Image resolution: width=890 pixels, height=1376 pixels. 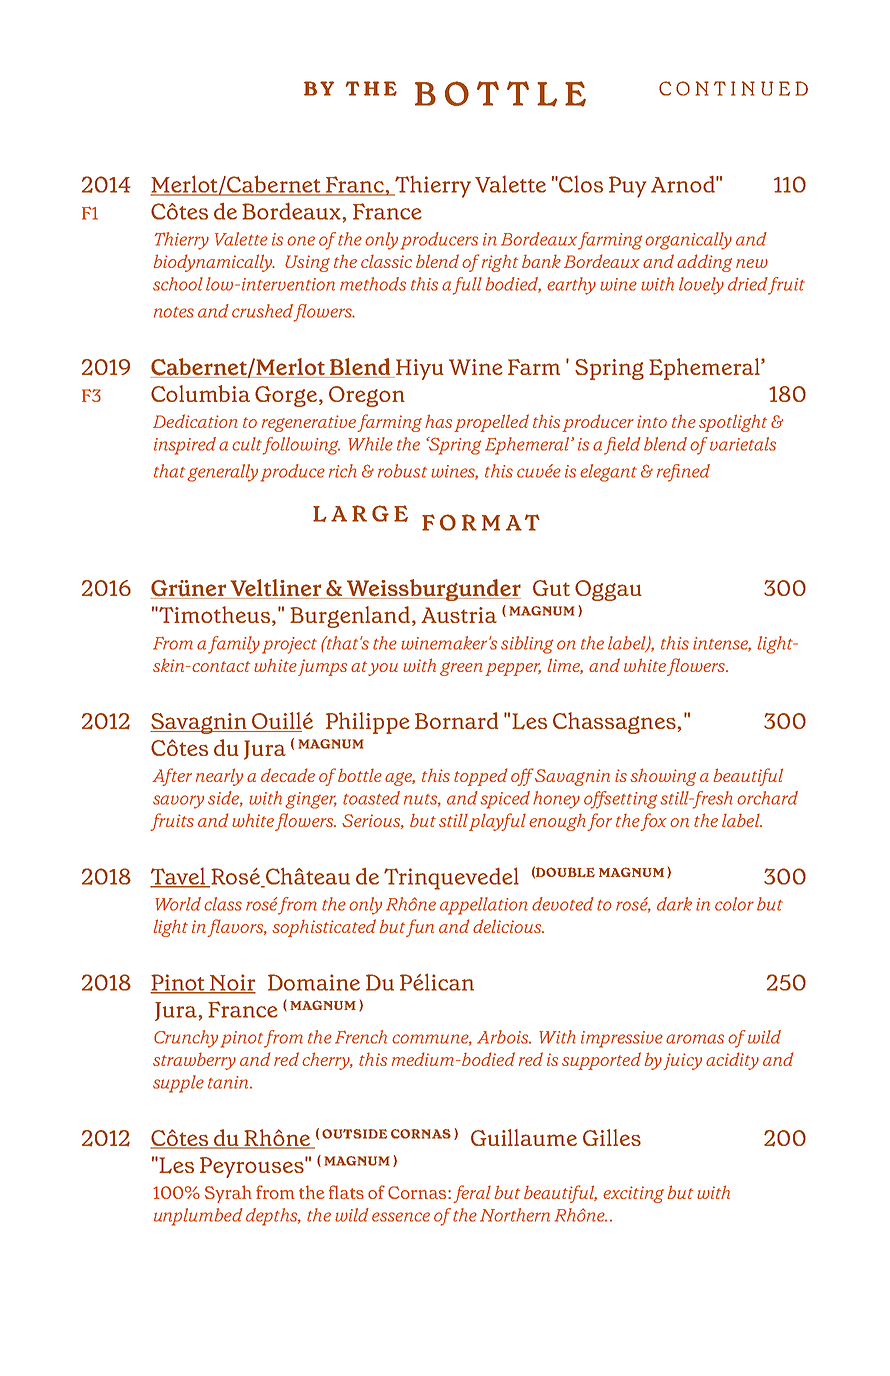 I want to click on intense, so click(x=722, y=644).
